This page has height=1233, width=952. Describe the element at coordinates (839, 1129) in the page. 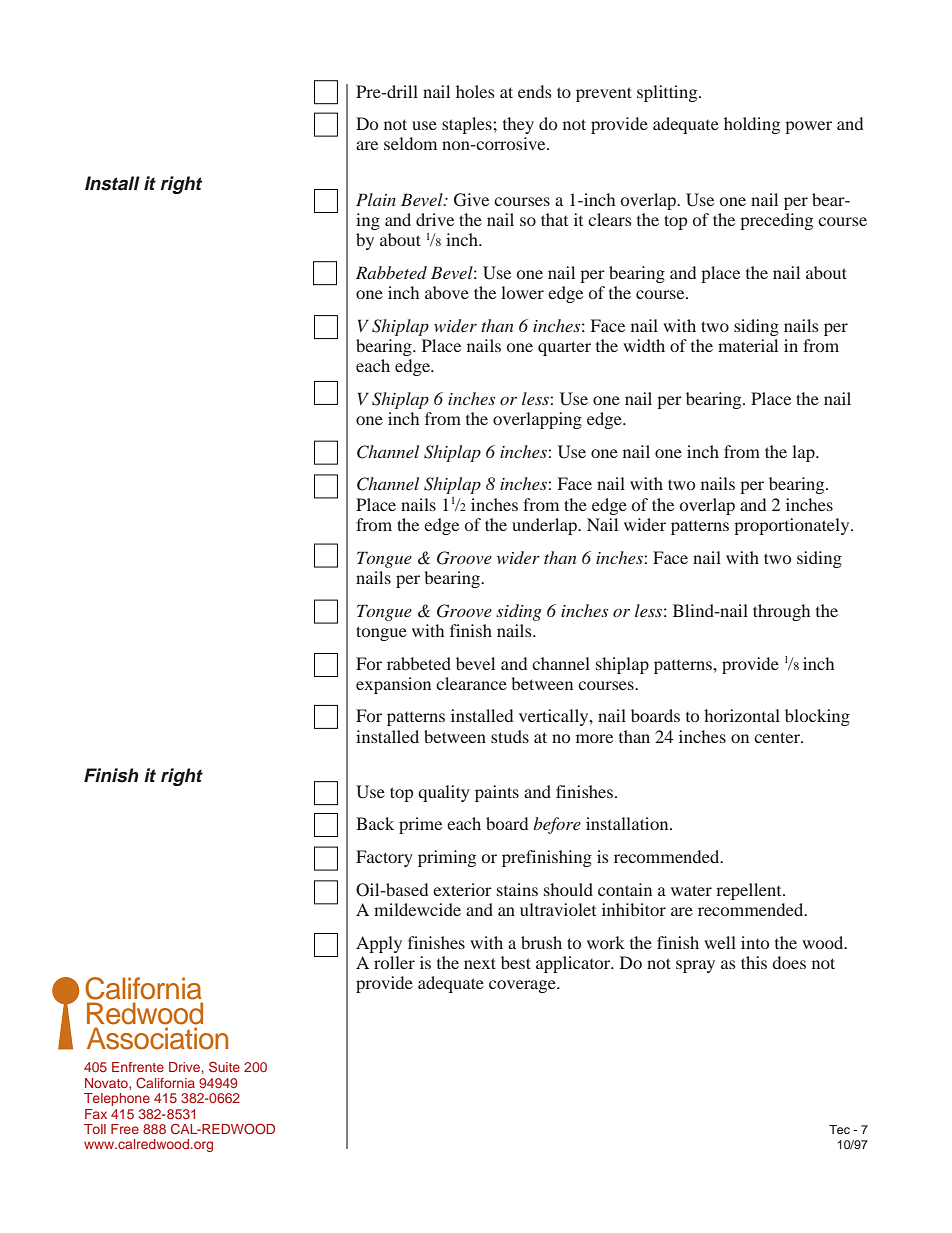

I see `Tec` at that location.
